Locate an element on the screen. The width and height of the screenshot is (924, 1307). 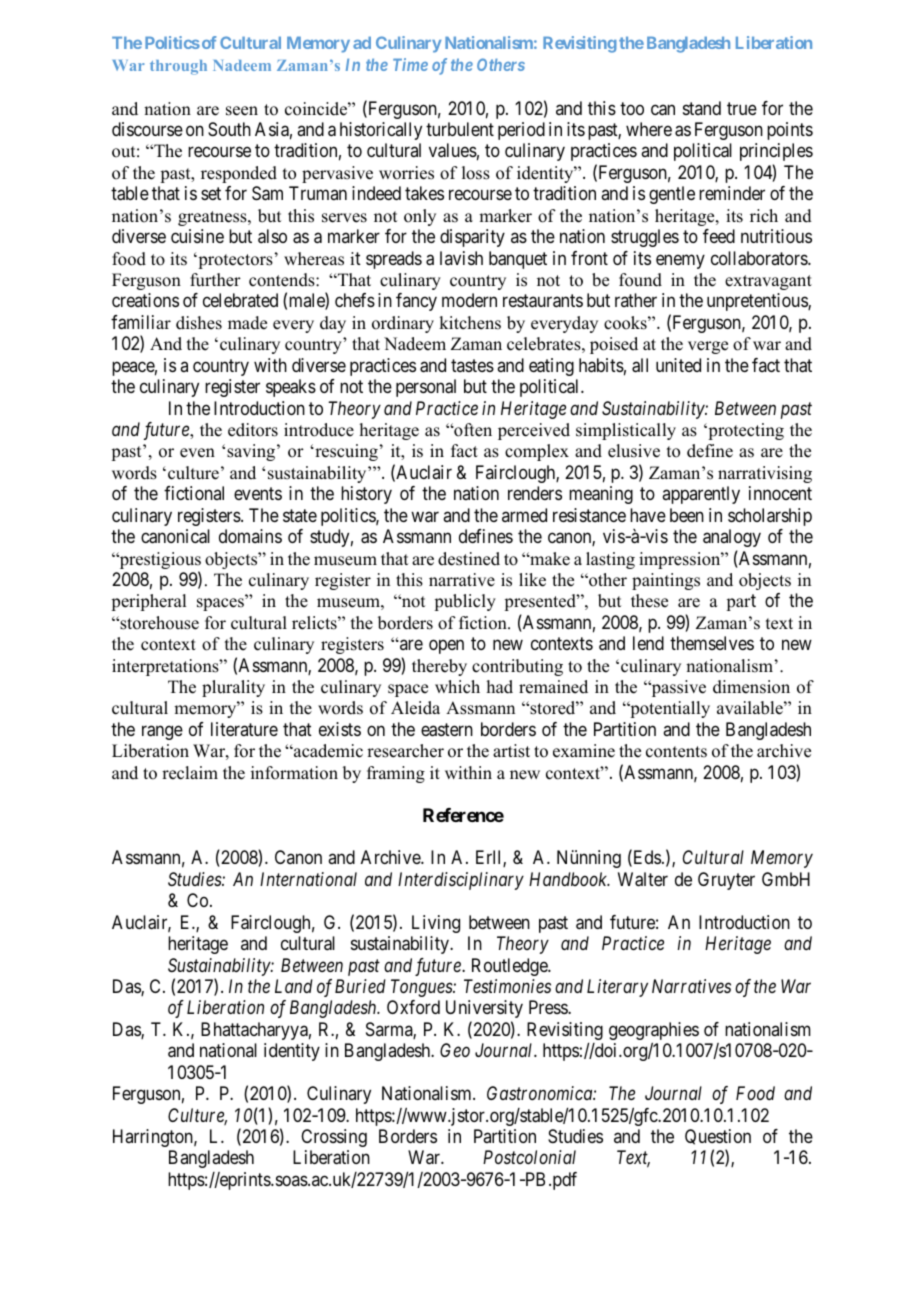
Living is located at coordinates (436, 924).
